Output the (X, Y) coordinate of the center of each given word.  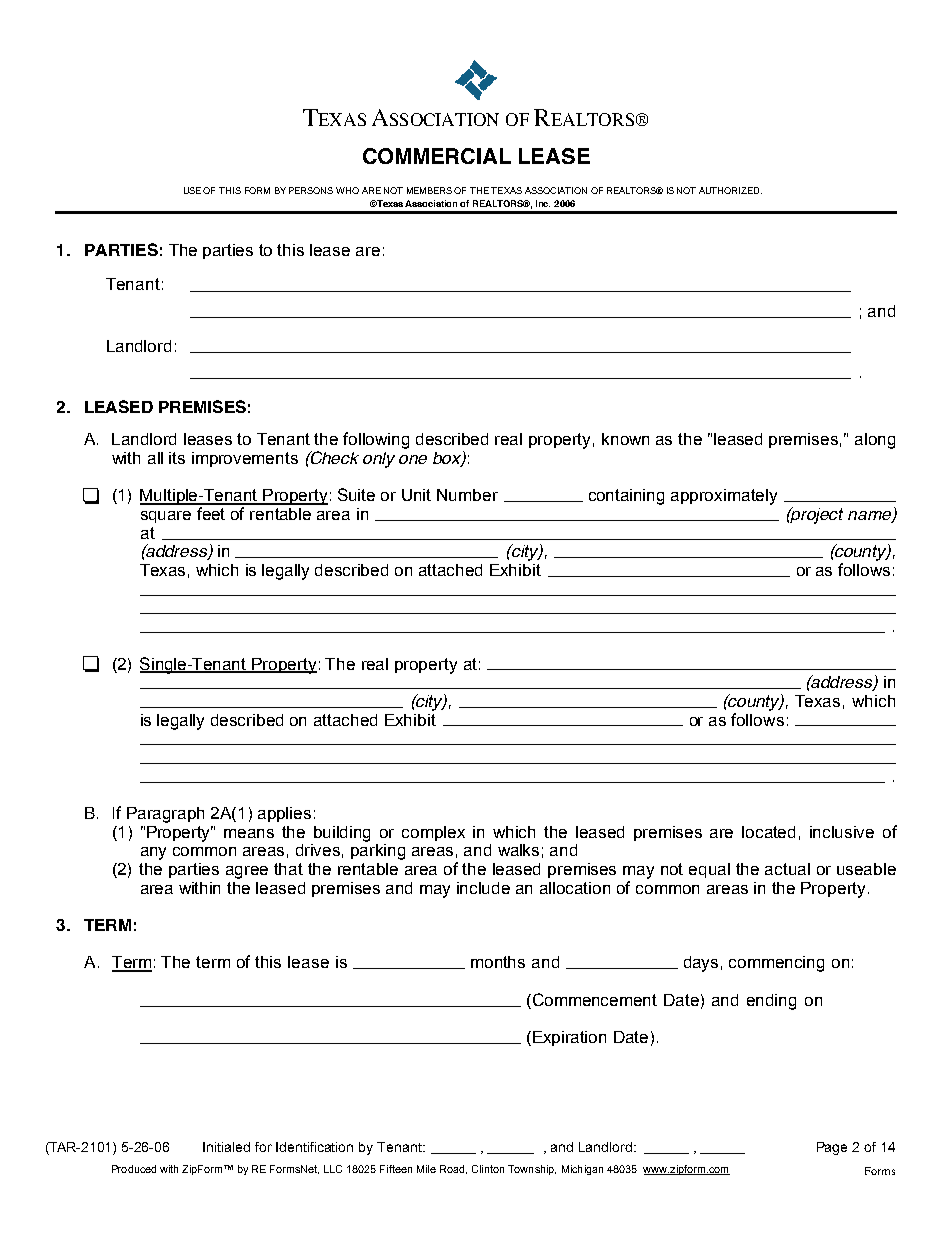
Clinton (488, 1169)
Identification (314, 1147)
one (413, 459)
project (816, 515)
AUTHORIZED (730, 190)
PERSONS (311, 190)
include (483, 888)
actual (787, 869)
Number (467, 495)
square (166, 517)
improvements (245, 459)
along (875, 441)
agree (247, 872)
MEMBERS (429, 190)
